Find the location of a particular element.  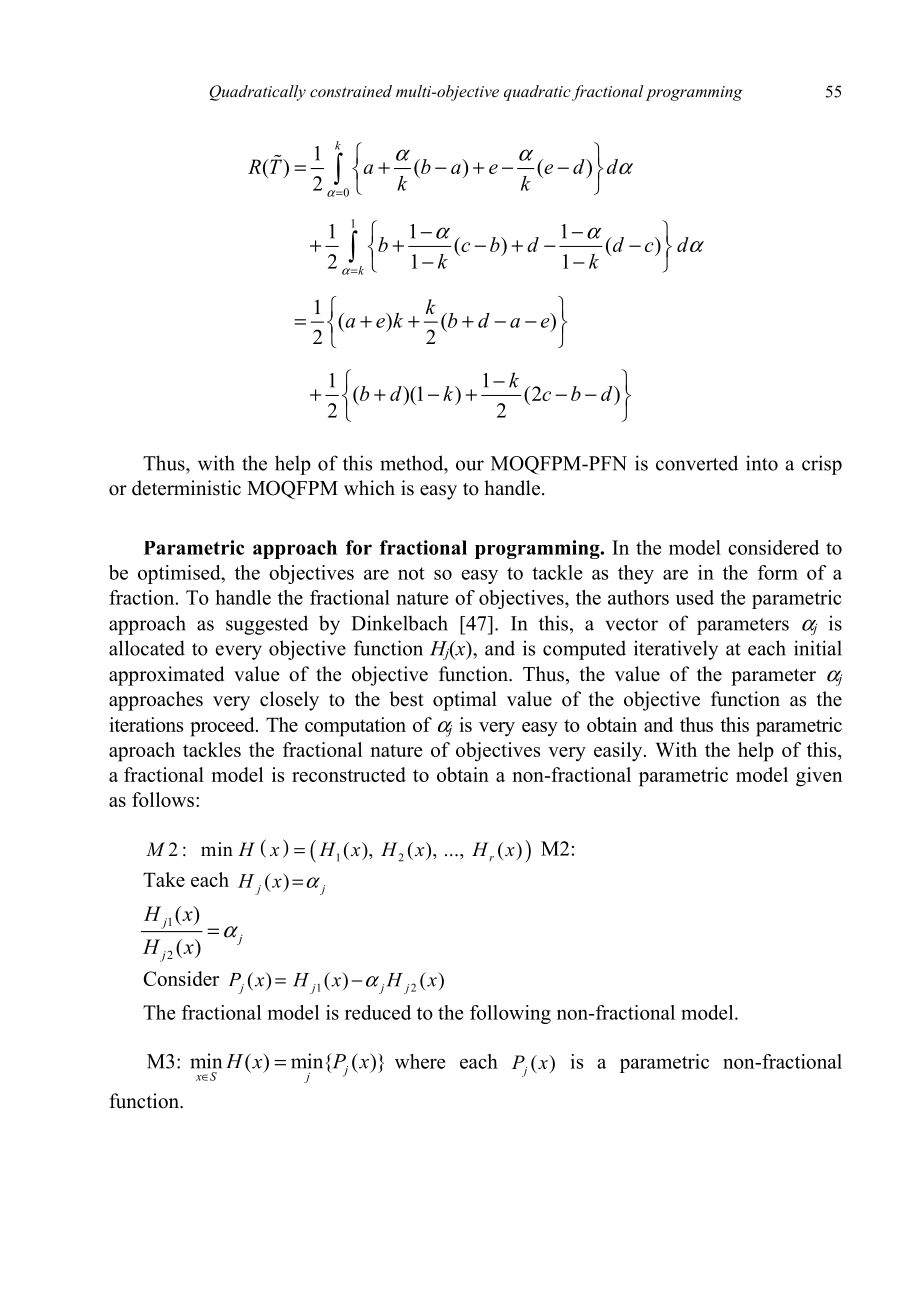

into is located at coordinates (762, 463).
